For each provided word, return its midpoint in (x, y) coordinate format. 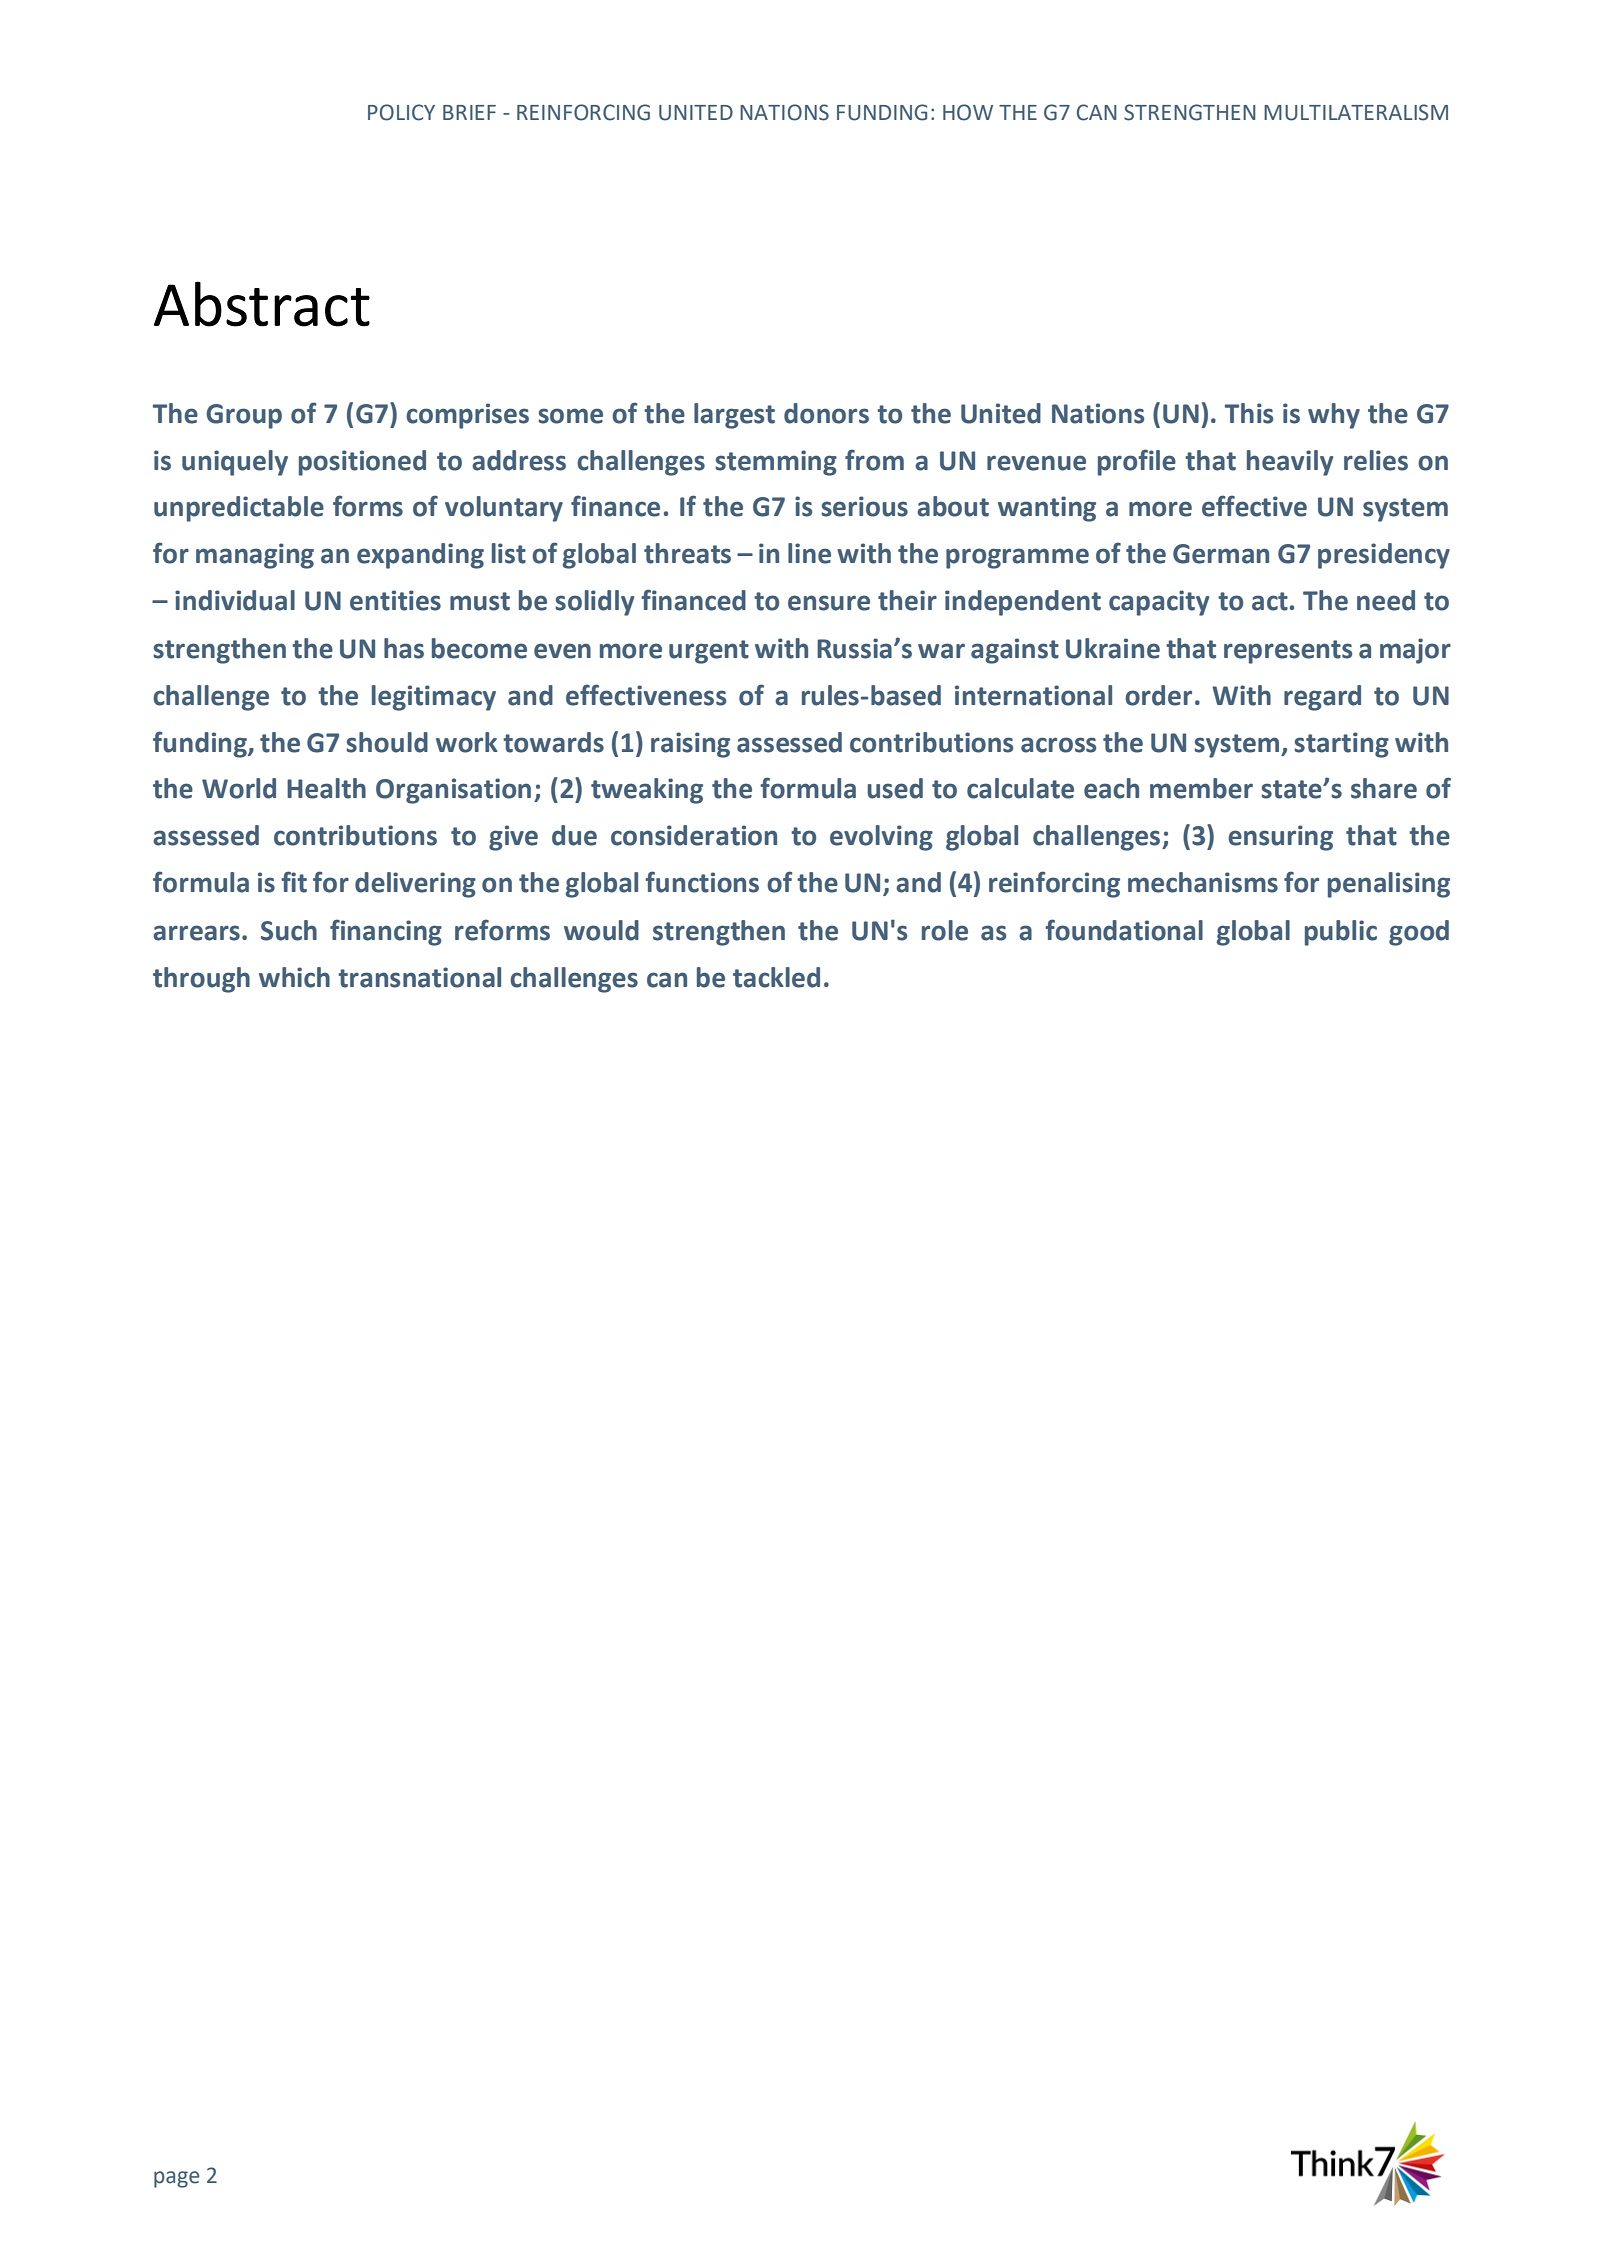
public (1341, 933)
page (176, 2179)
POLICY (401, 112)
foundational (1124, 930)
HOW (968, 112)
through (201, 980)
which (294, 977)
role (945, 930)
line (809, 553)
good (1419, 933)
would (601, 930)
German (1221, 554)
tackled (776, 977)
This (1249, 413)
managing (255, 556)
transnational (419, 977)
